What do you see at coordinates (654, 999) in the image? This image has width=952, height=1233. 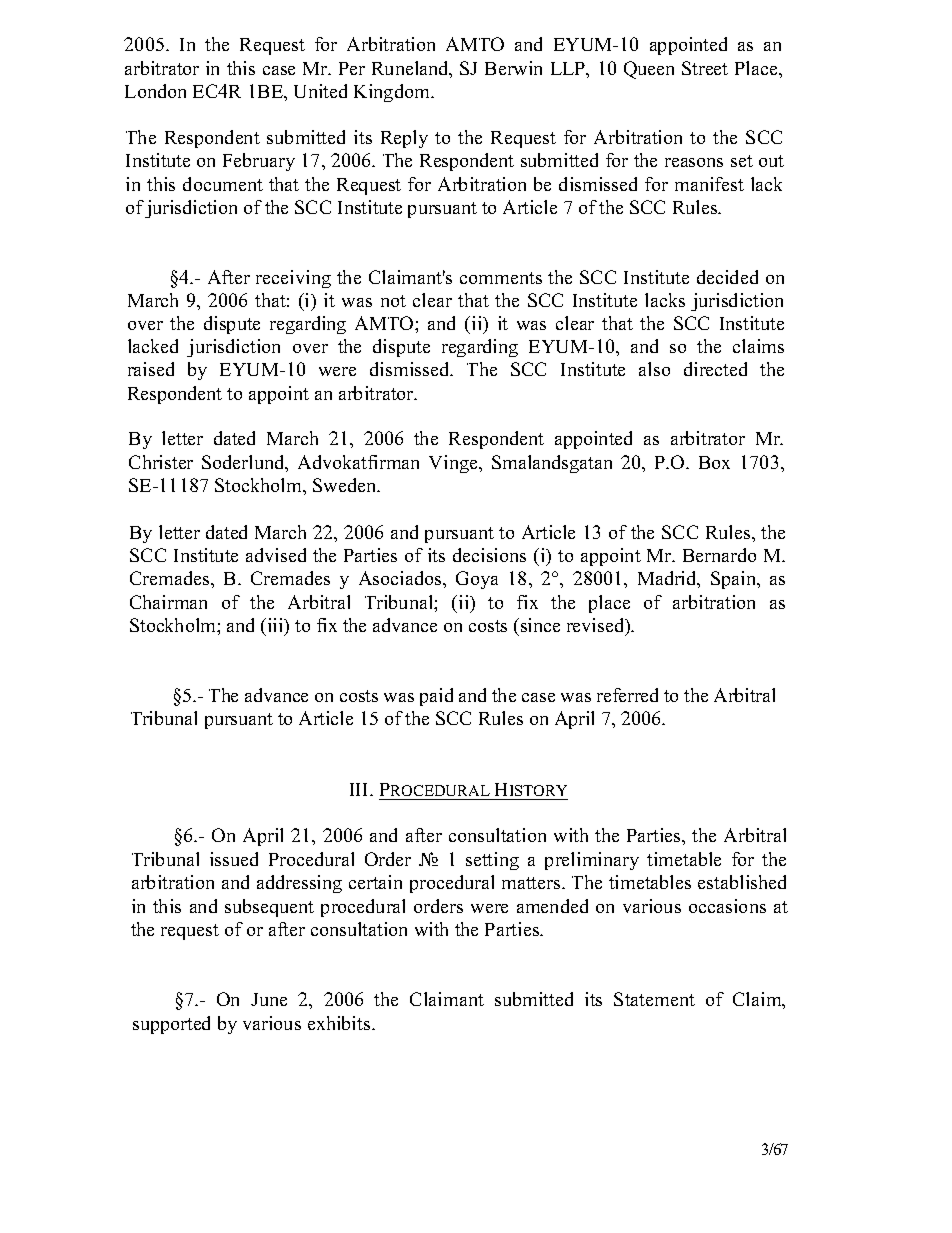 I see `Statement` at bounding box center [654, 999].
